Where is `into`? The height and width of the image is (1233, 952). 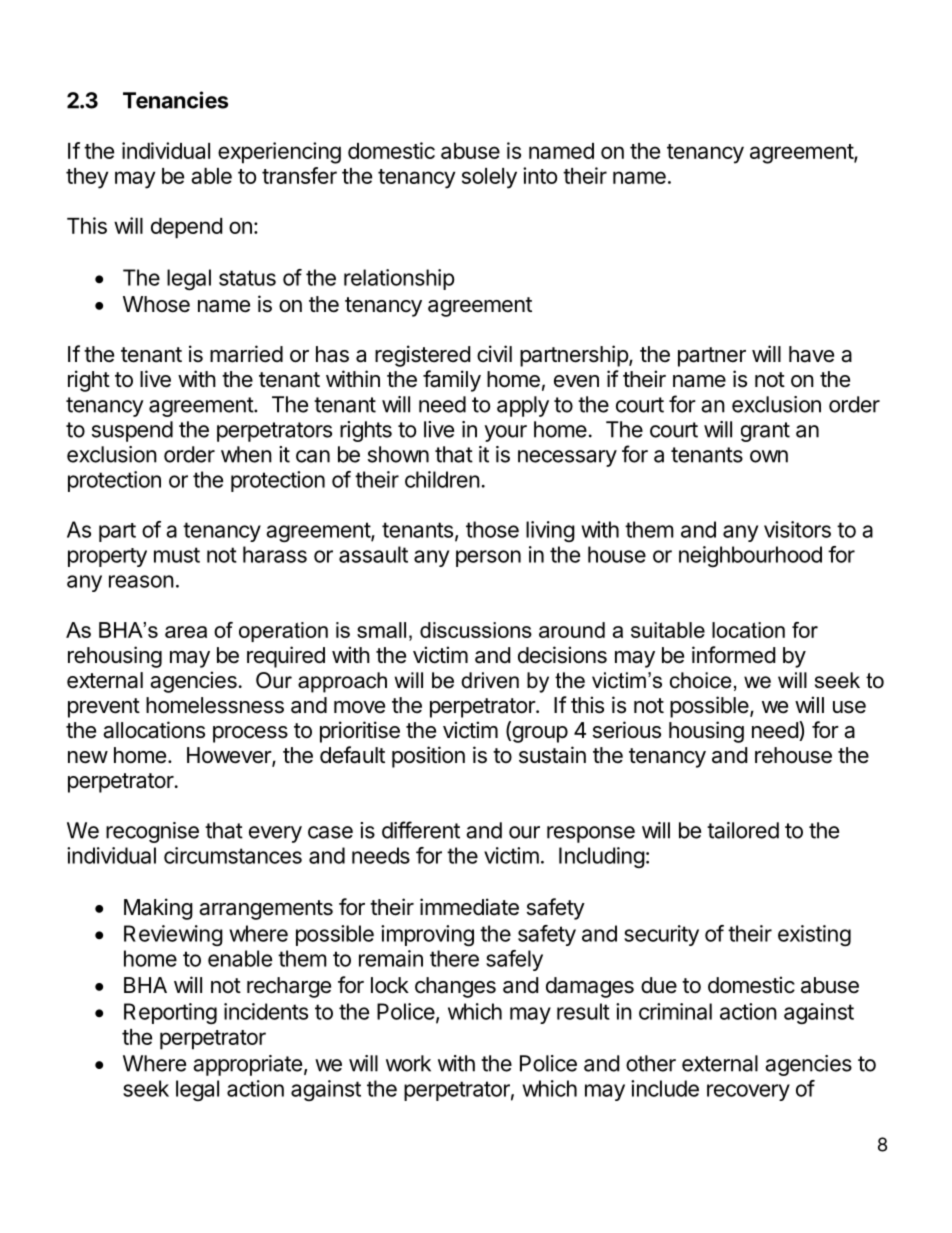
into is located at coordinates (540, 175).
